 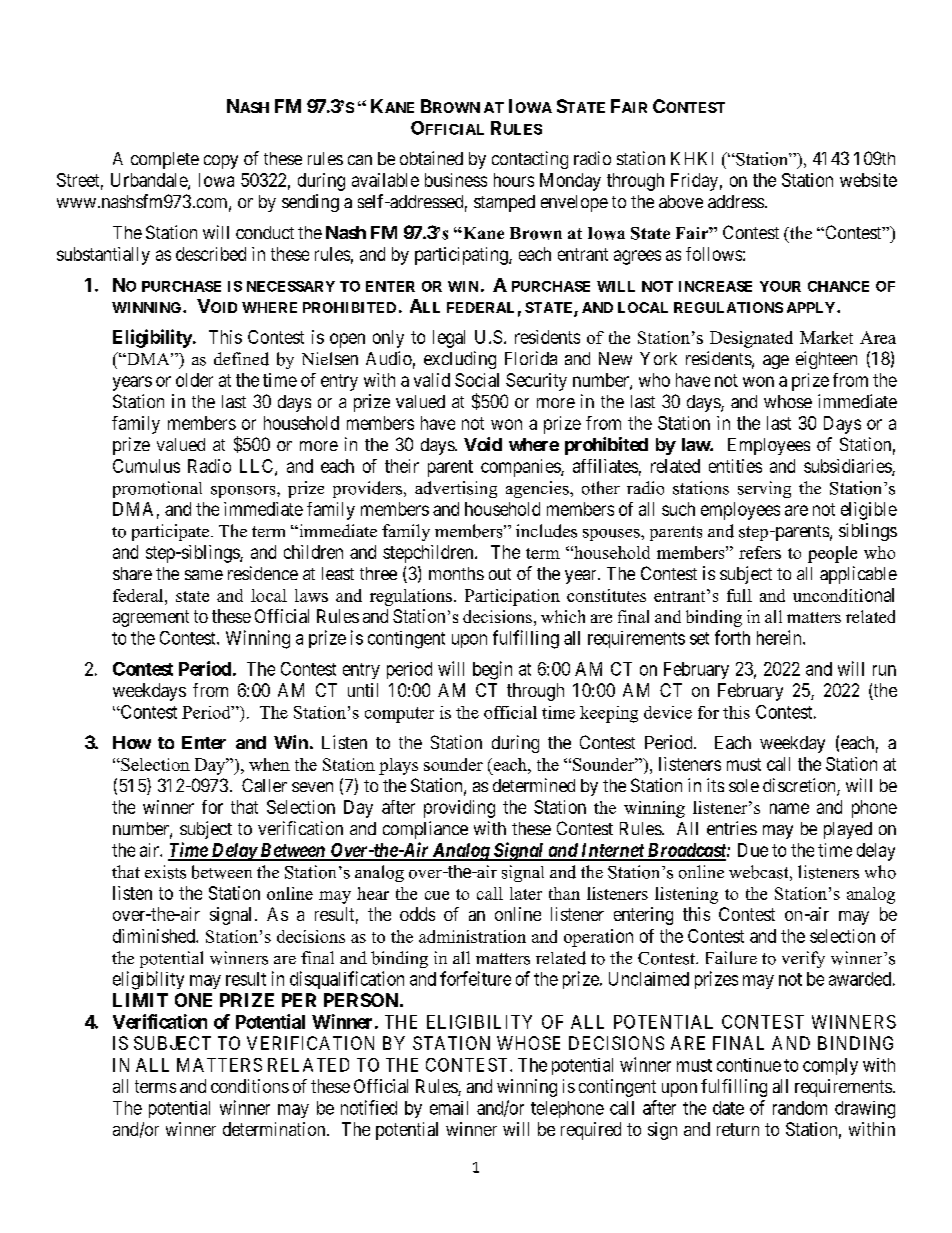 What do you see at coordinates (221, 162) in the screenshot?
I see `copy` at bounding box center [221, 162].
